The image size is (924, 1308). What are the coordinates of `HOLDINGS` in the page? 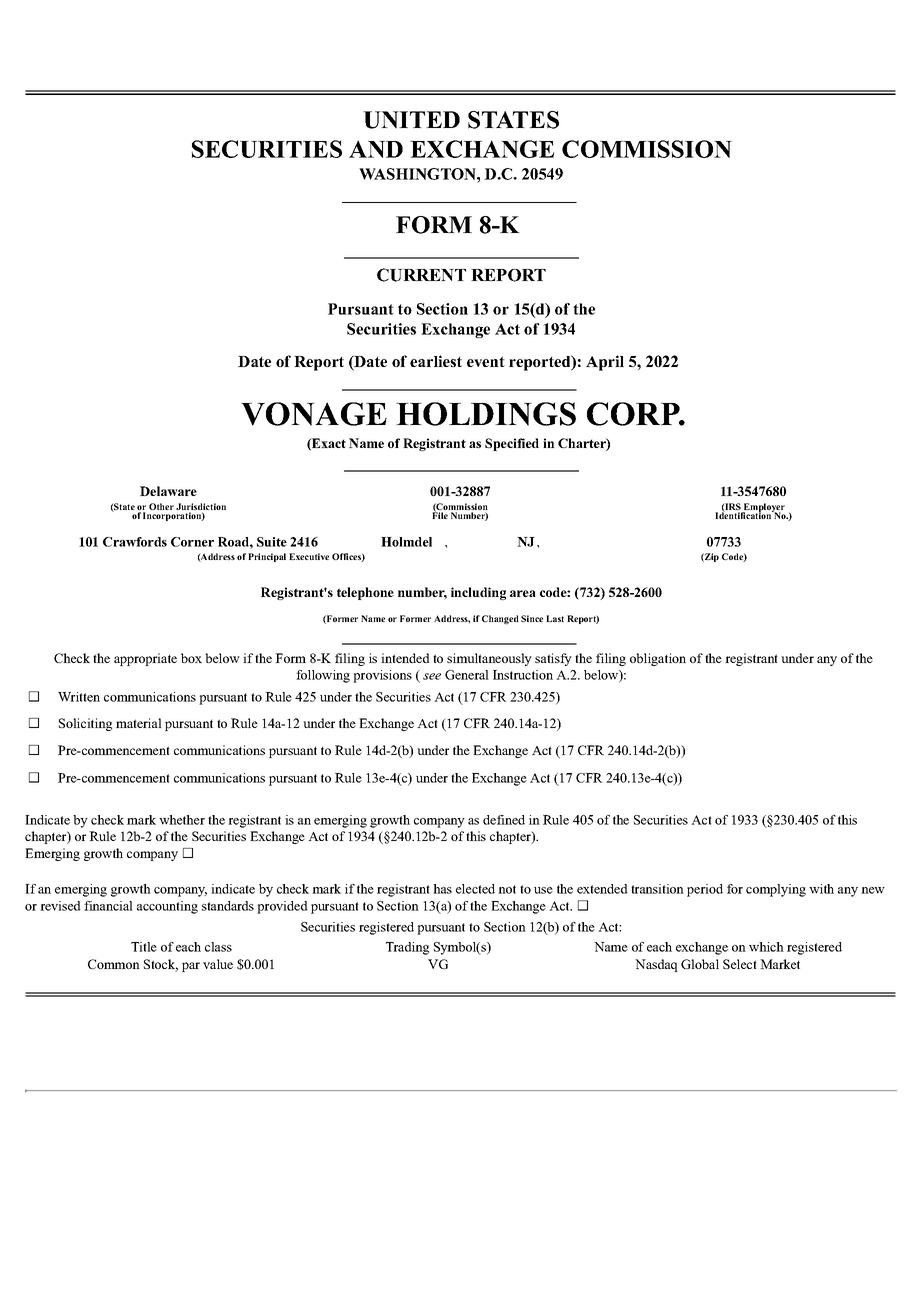 It's located at (486, 414).
